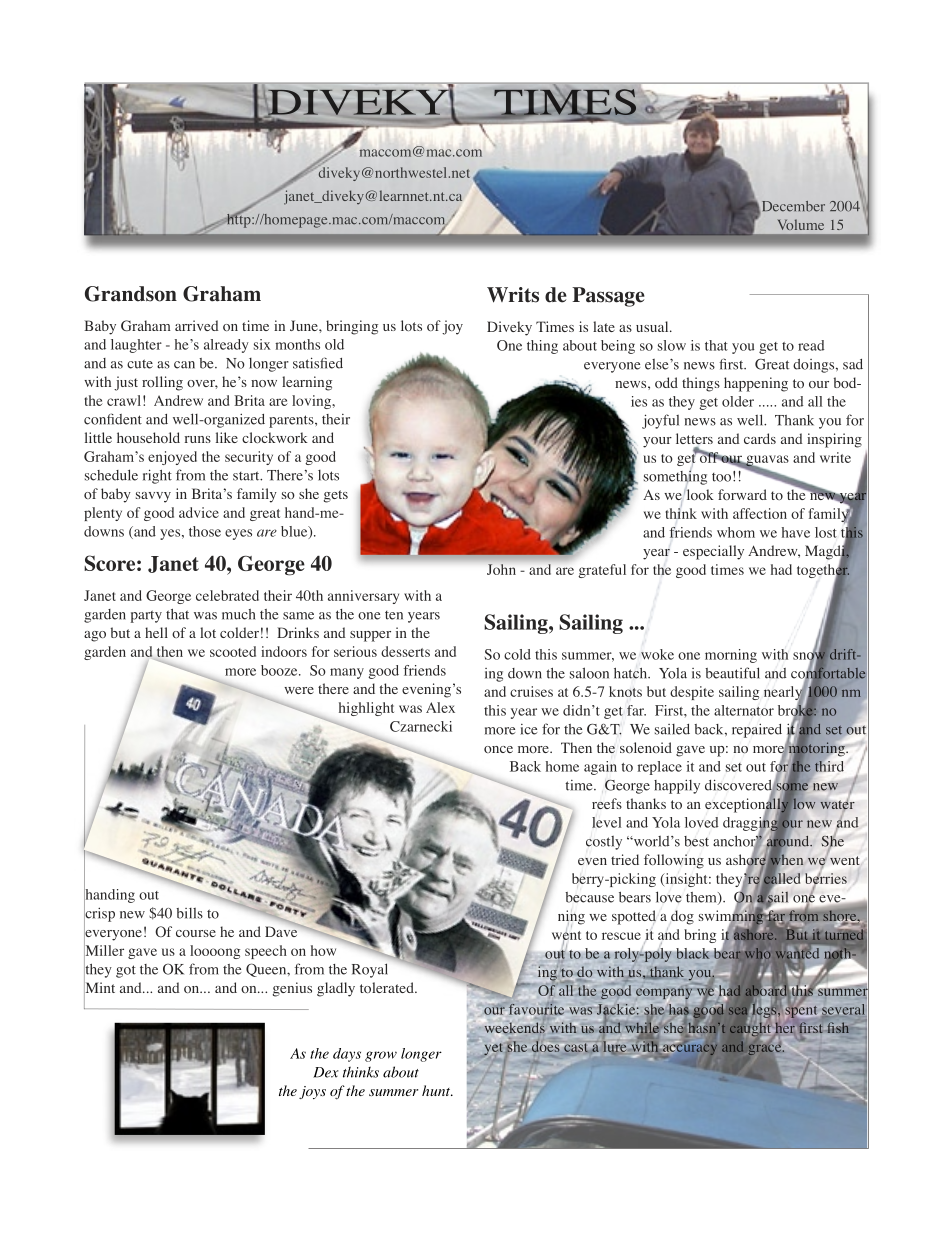 The width and height of the image is (952, 1233). I want to click on joys, so click(312, 1092).
